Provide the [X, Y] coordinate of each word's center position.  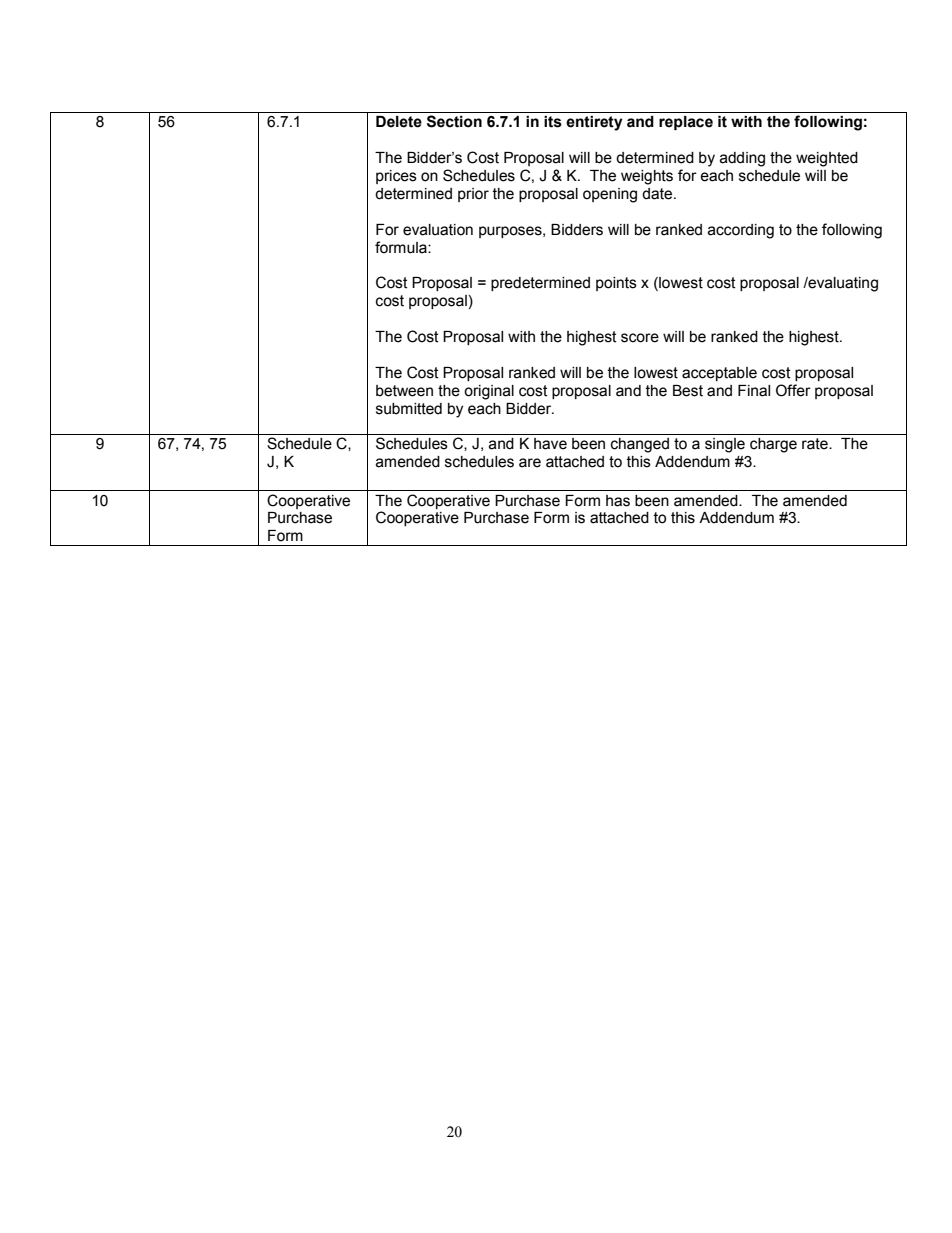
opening [610, 195]
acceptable [719, 374]
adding [742, 159]
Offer [793, 390]
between [404, 391]
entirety [594, 123]
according [741, 231]
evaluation [438, 230]
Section [454, 121]
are [530, 463]
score [640, 338]
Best [688, 391]
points [616, 284]
